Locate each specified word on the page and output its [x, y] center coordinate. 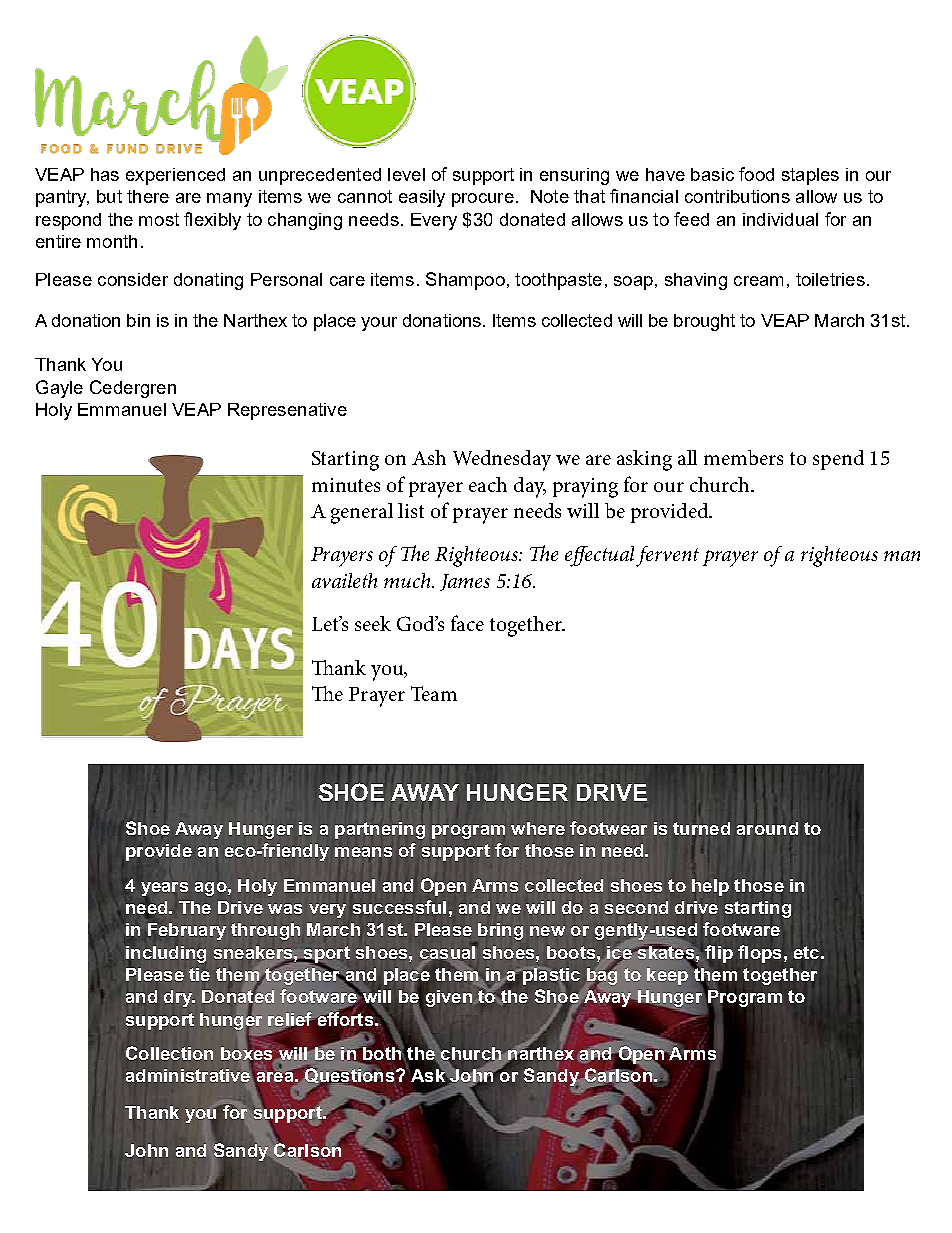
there [148, 196]
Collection [169, 1053]
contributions [737, 196]
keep [669, 975]
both [382, 1052]
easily [422, 198]
